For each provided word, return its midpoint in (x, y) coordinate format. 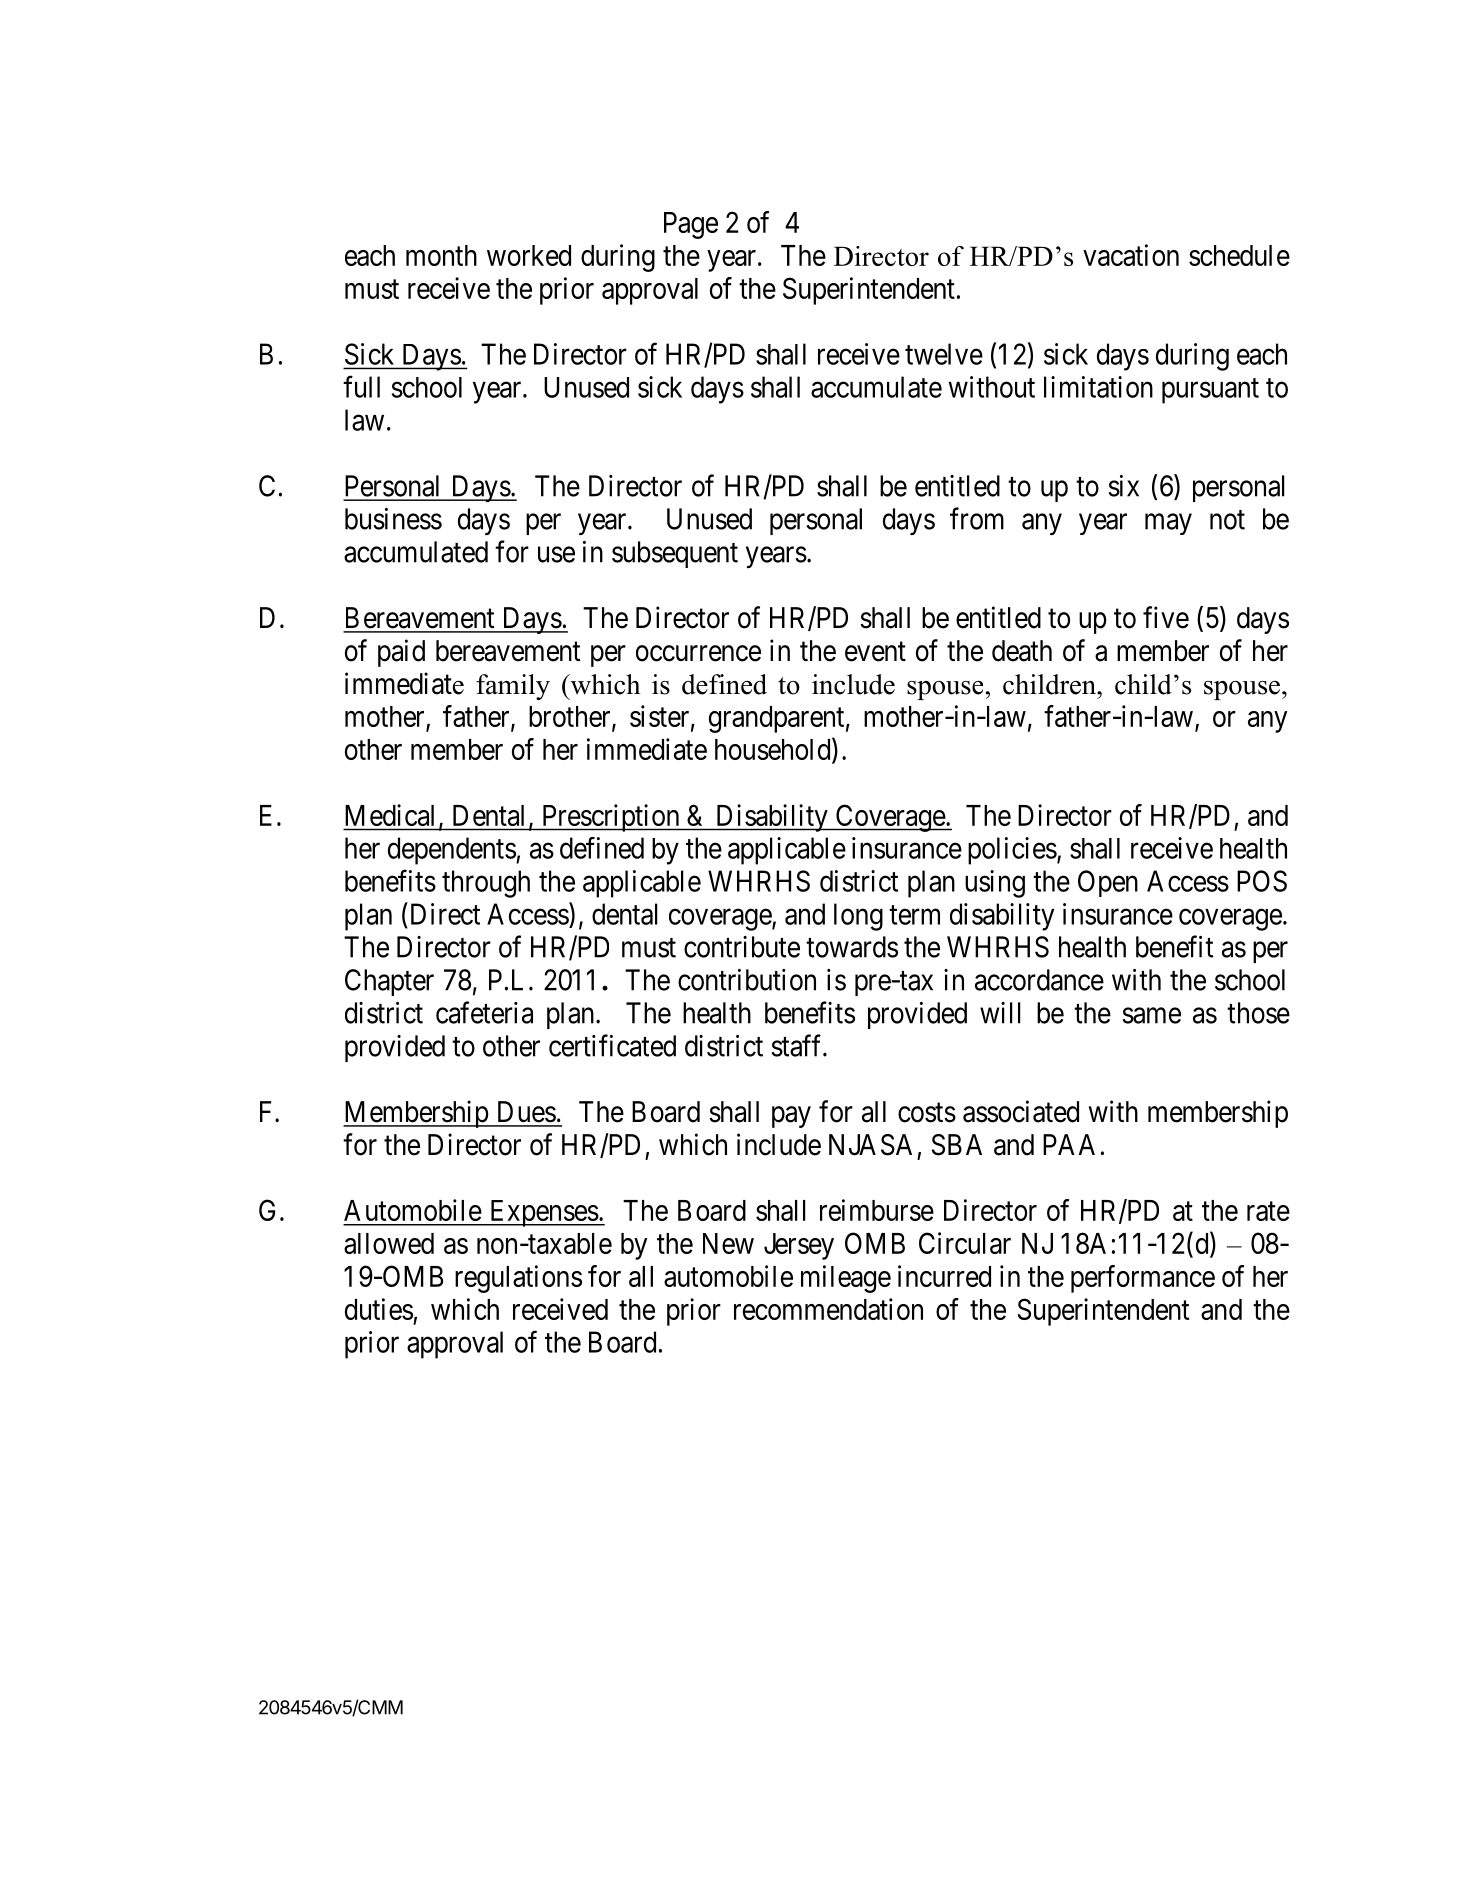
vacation (1131, 255)
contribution (747, 980)
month (441, 255)
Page (691, 225)
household (774, 750)
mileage (846, 1279)
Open (1108, 883)
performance (1143, 1279)
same (1152, 1016)
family (513, 687)
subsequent (675, 554)
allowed (389, 1243)
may (1168, 524)
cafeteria (484, 1012)
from (977, 518)
